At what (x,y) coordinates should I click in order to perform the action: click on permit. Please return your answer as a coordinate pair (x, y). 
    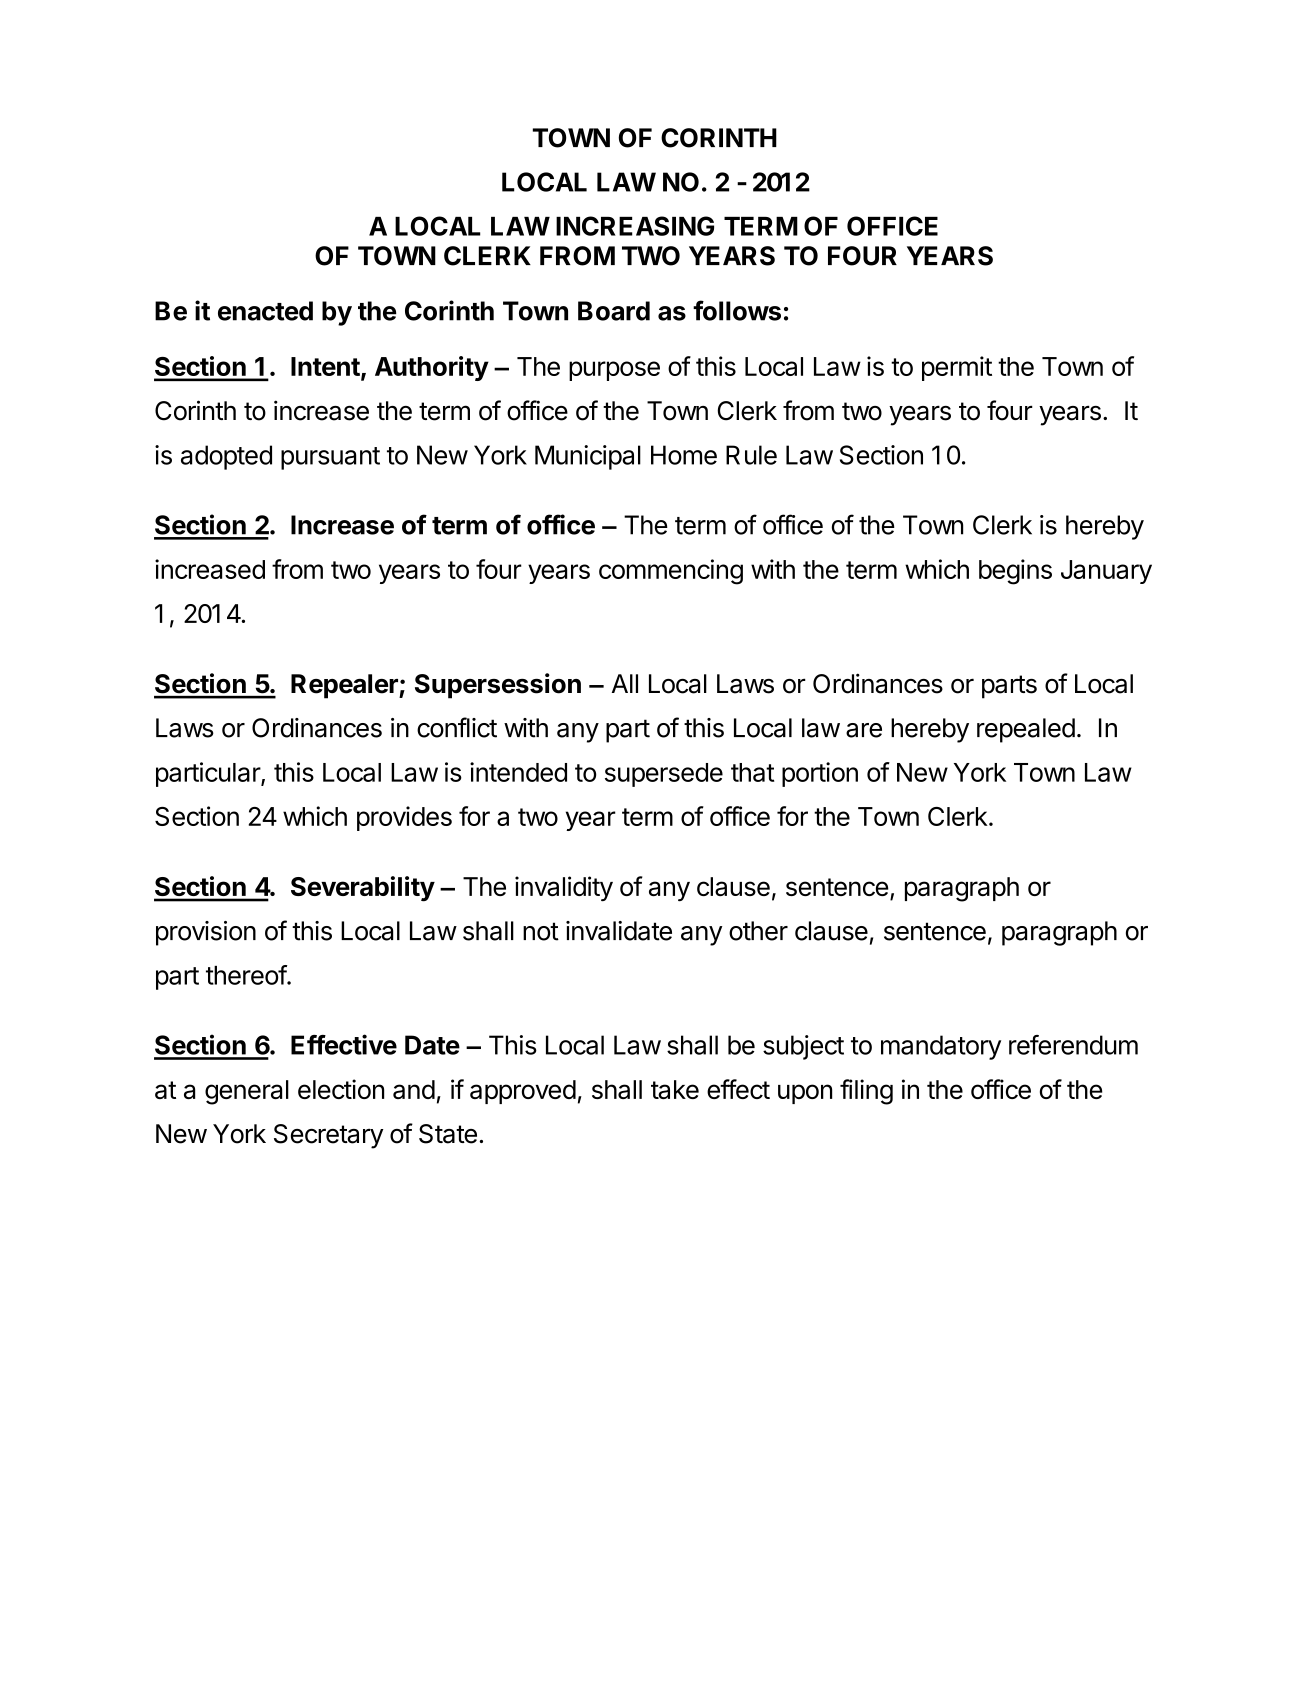
    Looking at the image, I should click on (957, 368).
